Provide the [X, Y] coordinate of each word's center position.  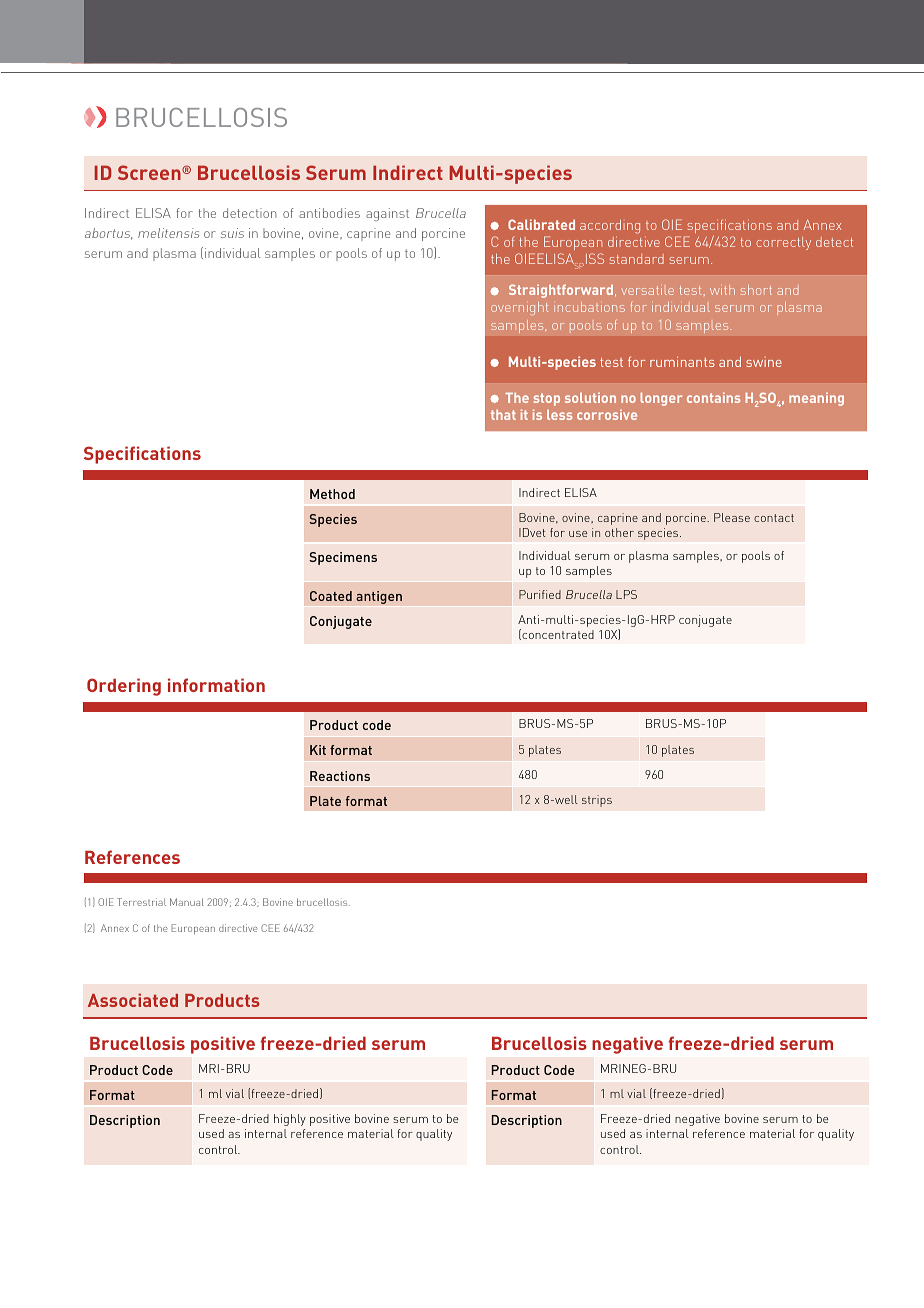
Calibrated [541, 224]
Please [732, 517]
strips [597, 801]
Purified [540, 594]
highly [290, 1120]
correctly [783, 243]
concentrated [557, 634]
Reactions [340, 776]
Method [332, 494]
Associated [133, 1000]
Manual [187, 902]
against [387, 214]
